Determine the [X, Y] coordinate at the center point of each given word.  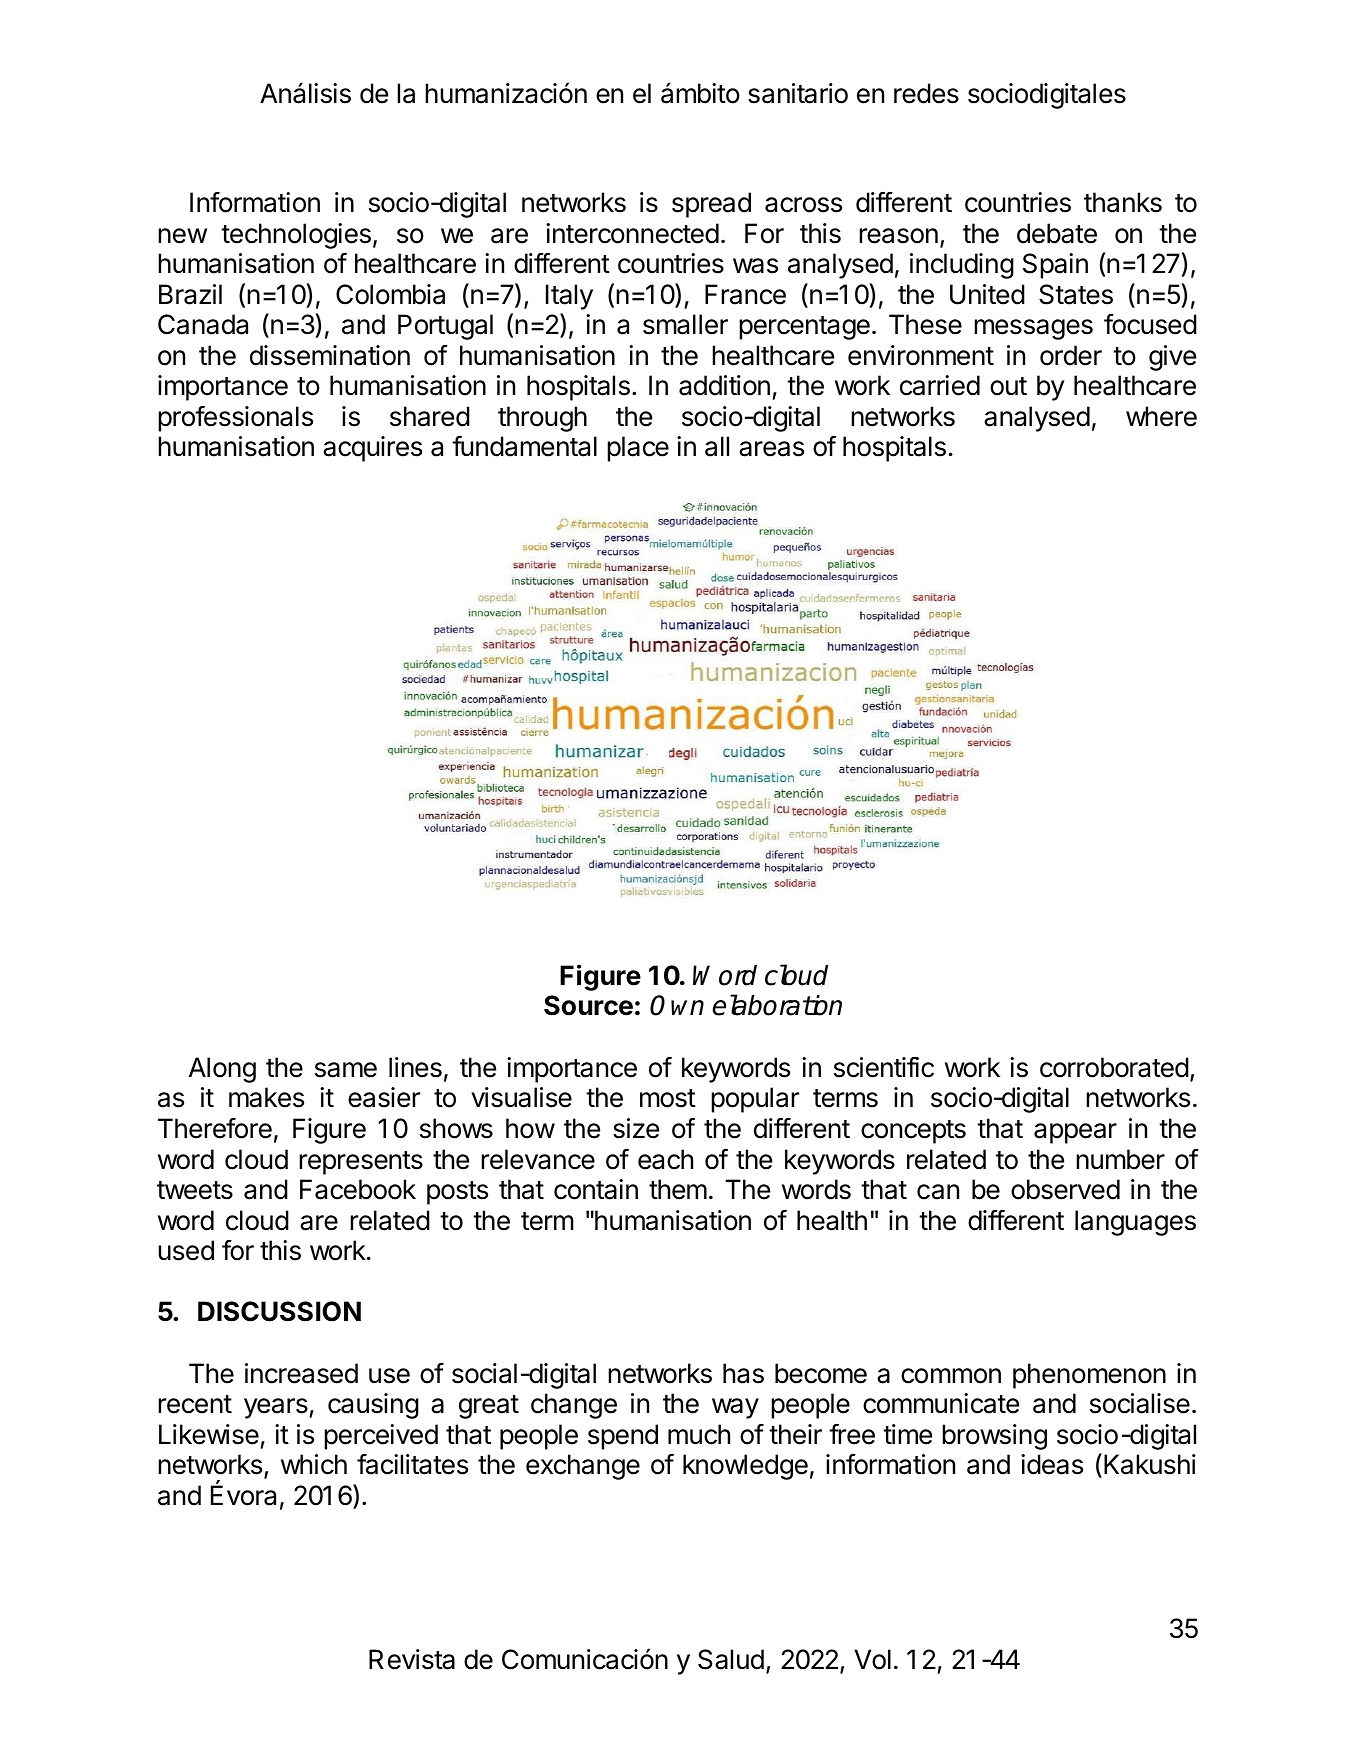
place [638, 449]
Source [588, 1005]
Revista [412, 1659]
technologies [296, 236]
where [1161, 416]
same [346, 1070]
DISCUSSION [279, 1311]
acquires [372, 449]
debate [1057, 233]
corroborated [1114, 1067]
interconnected [632, 233]
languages [1135, 1223]
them [678, 1189]
